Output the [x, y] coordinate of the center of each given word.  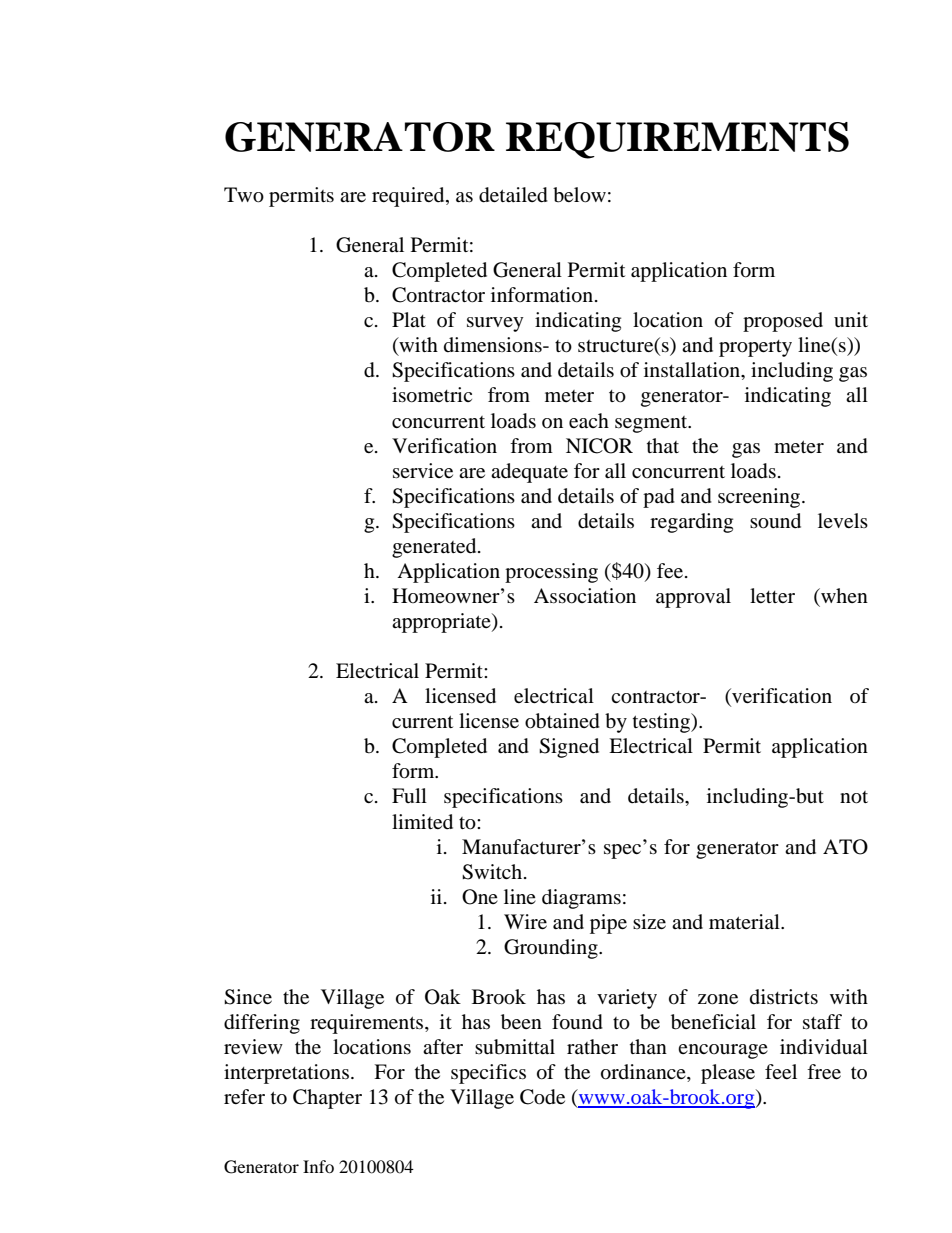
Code [542, 1097]
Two [244, 195]
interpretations [286, 1074]
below [579, 195]
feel [781, 1071]
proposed [783, 322]
